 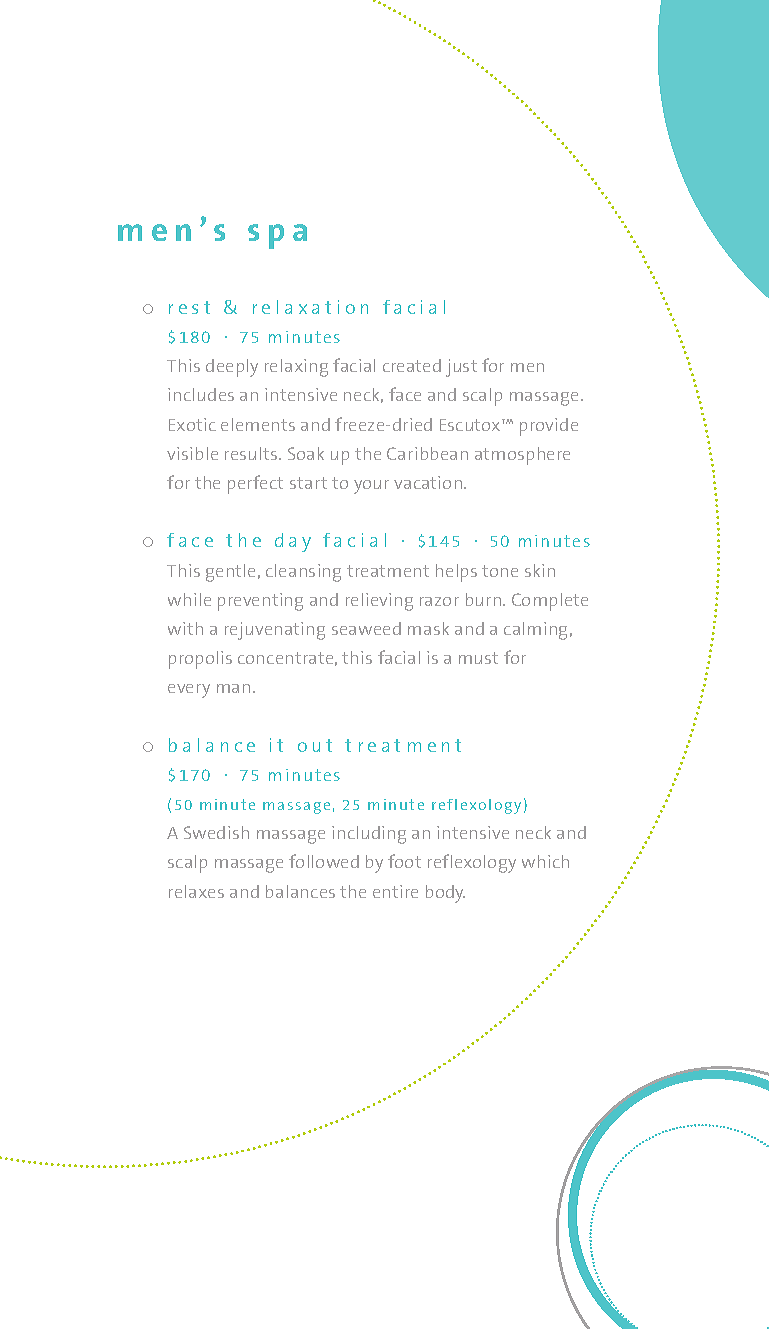 I want to click on relieving, so click(x=379, y=602).
